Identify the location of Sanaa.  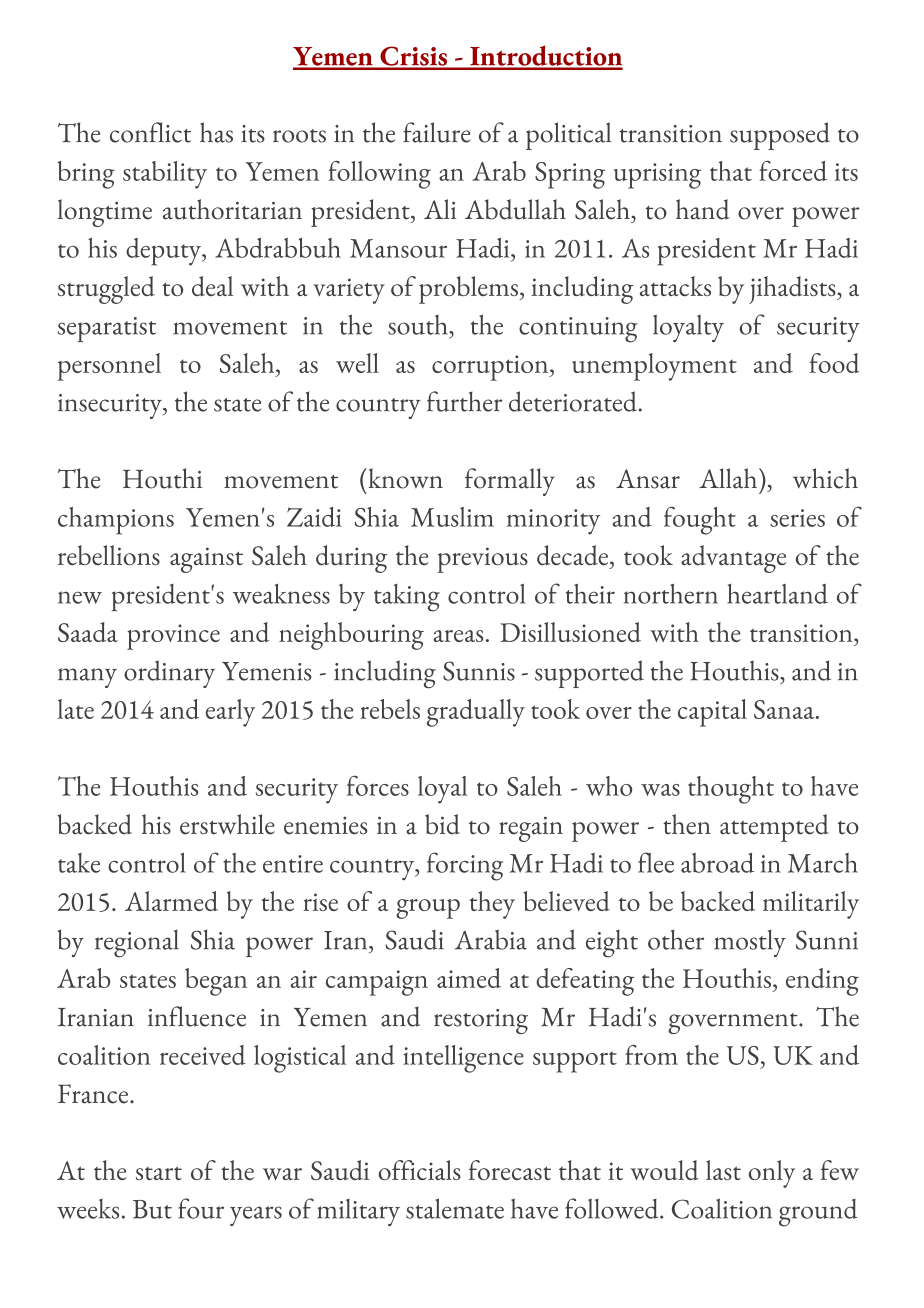
(785, 709).
